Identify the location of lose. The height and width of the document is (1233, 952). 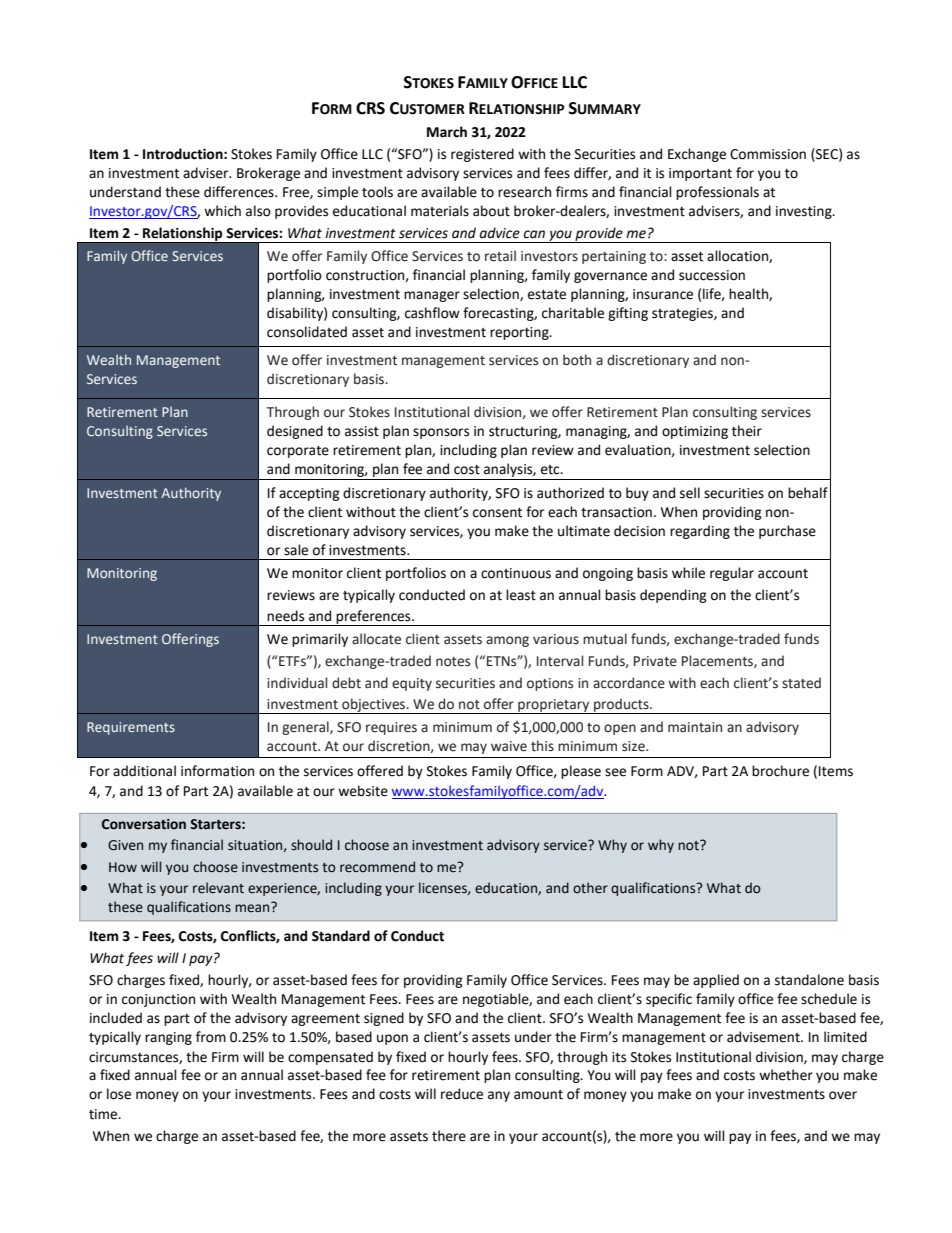
(119, 1094).
